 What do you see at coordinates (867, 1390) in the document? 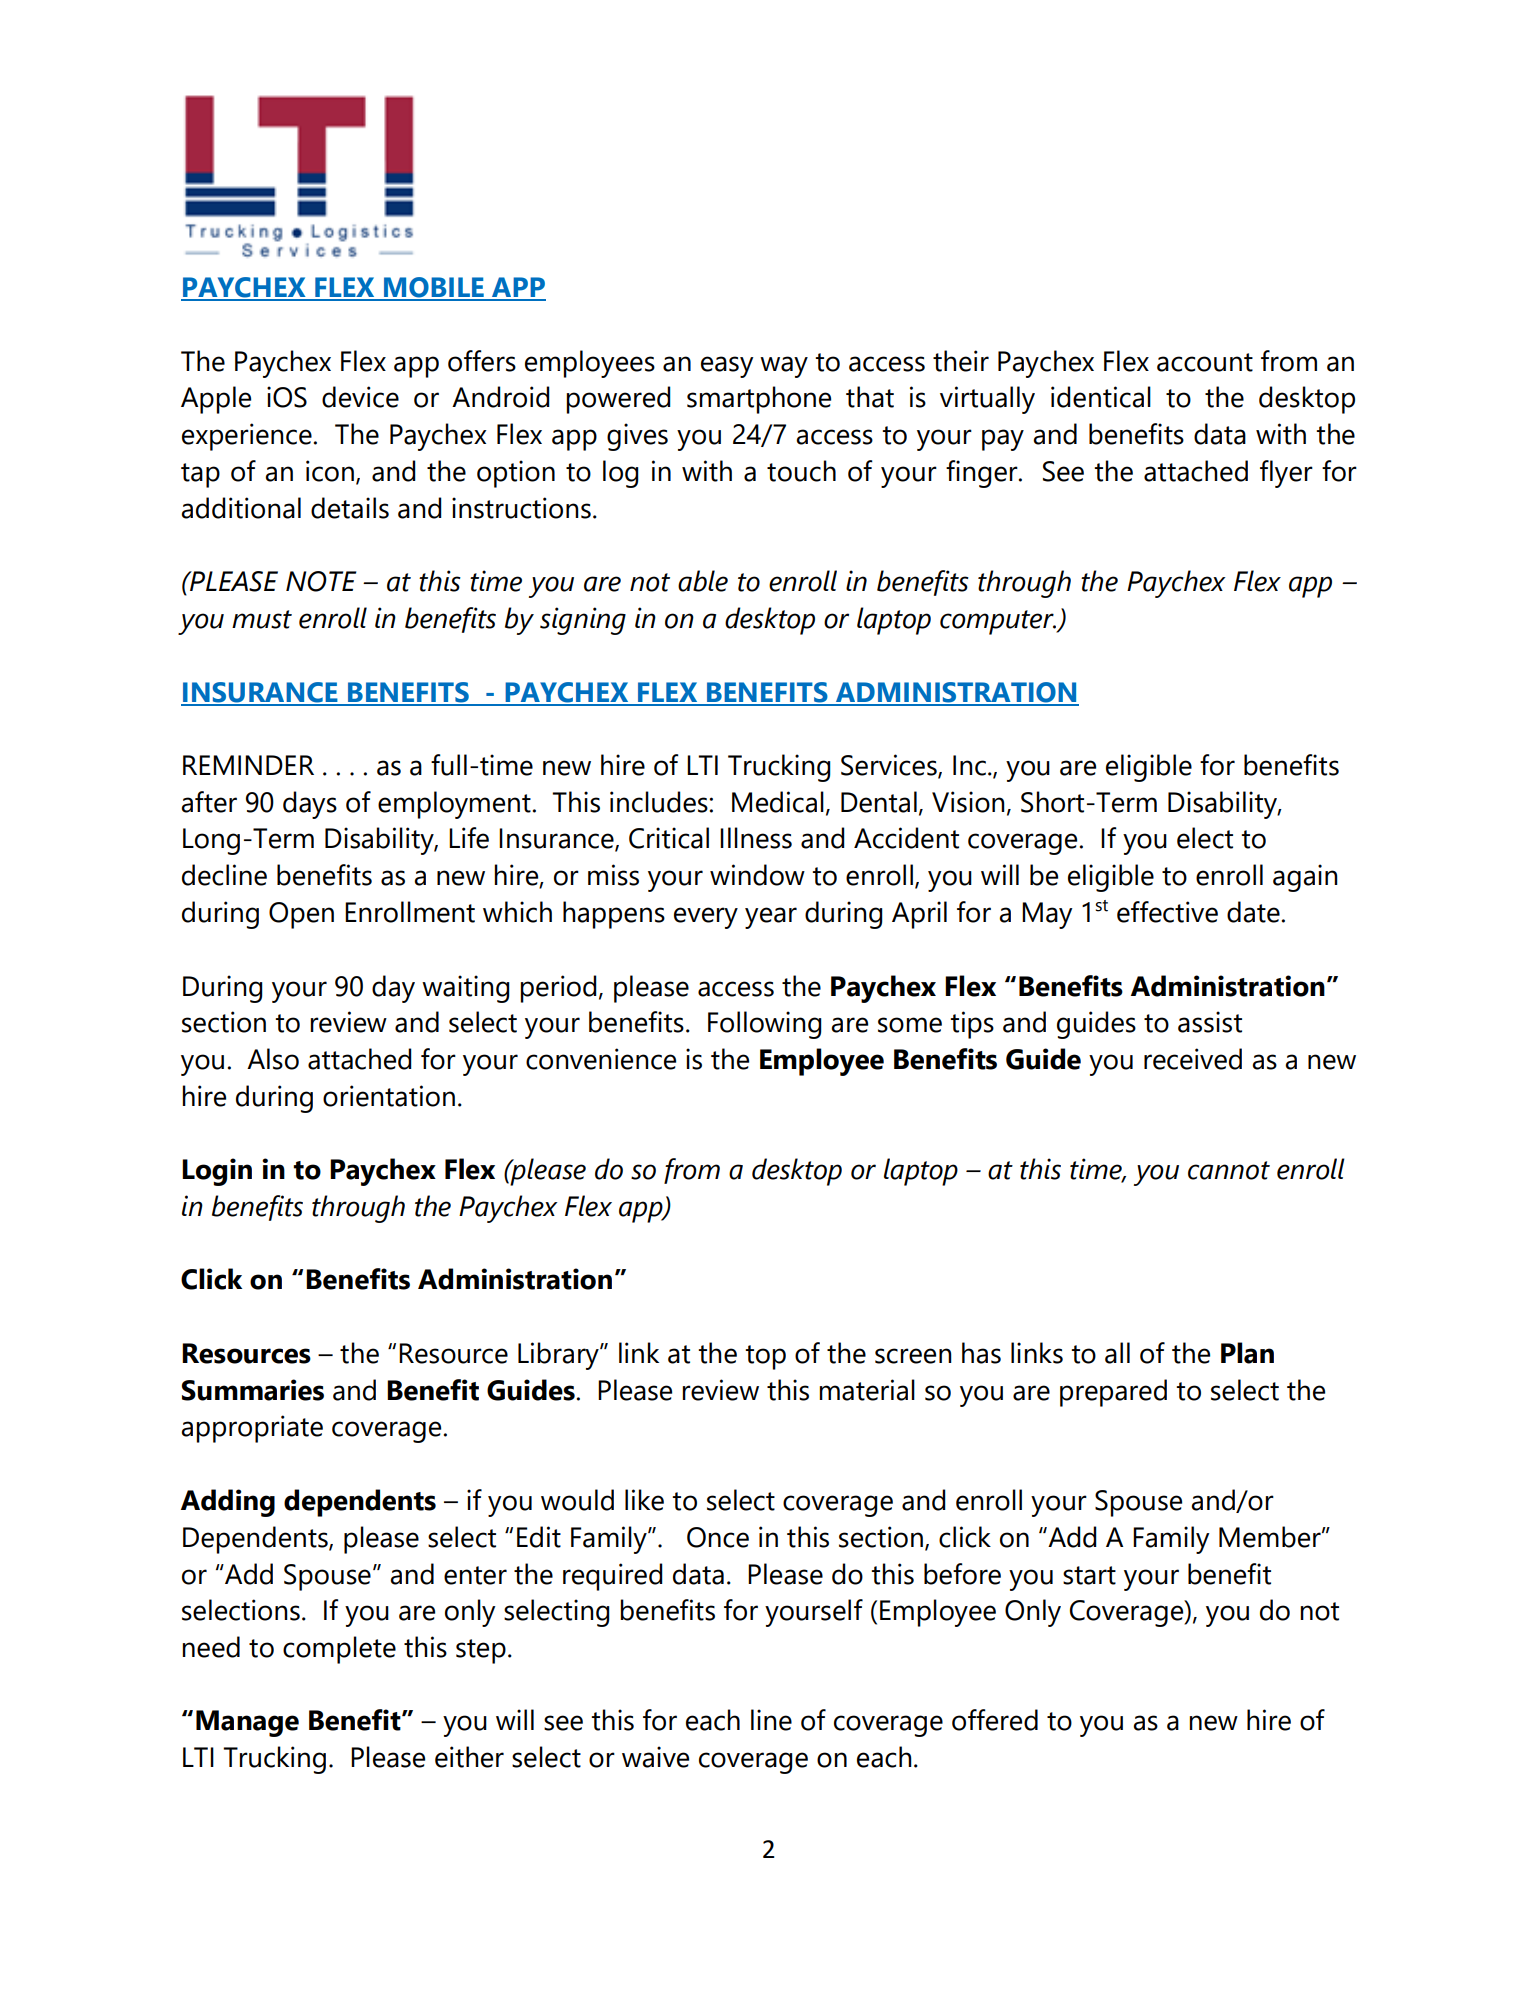
I see `material` at bounding box center [867, 1390].
